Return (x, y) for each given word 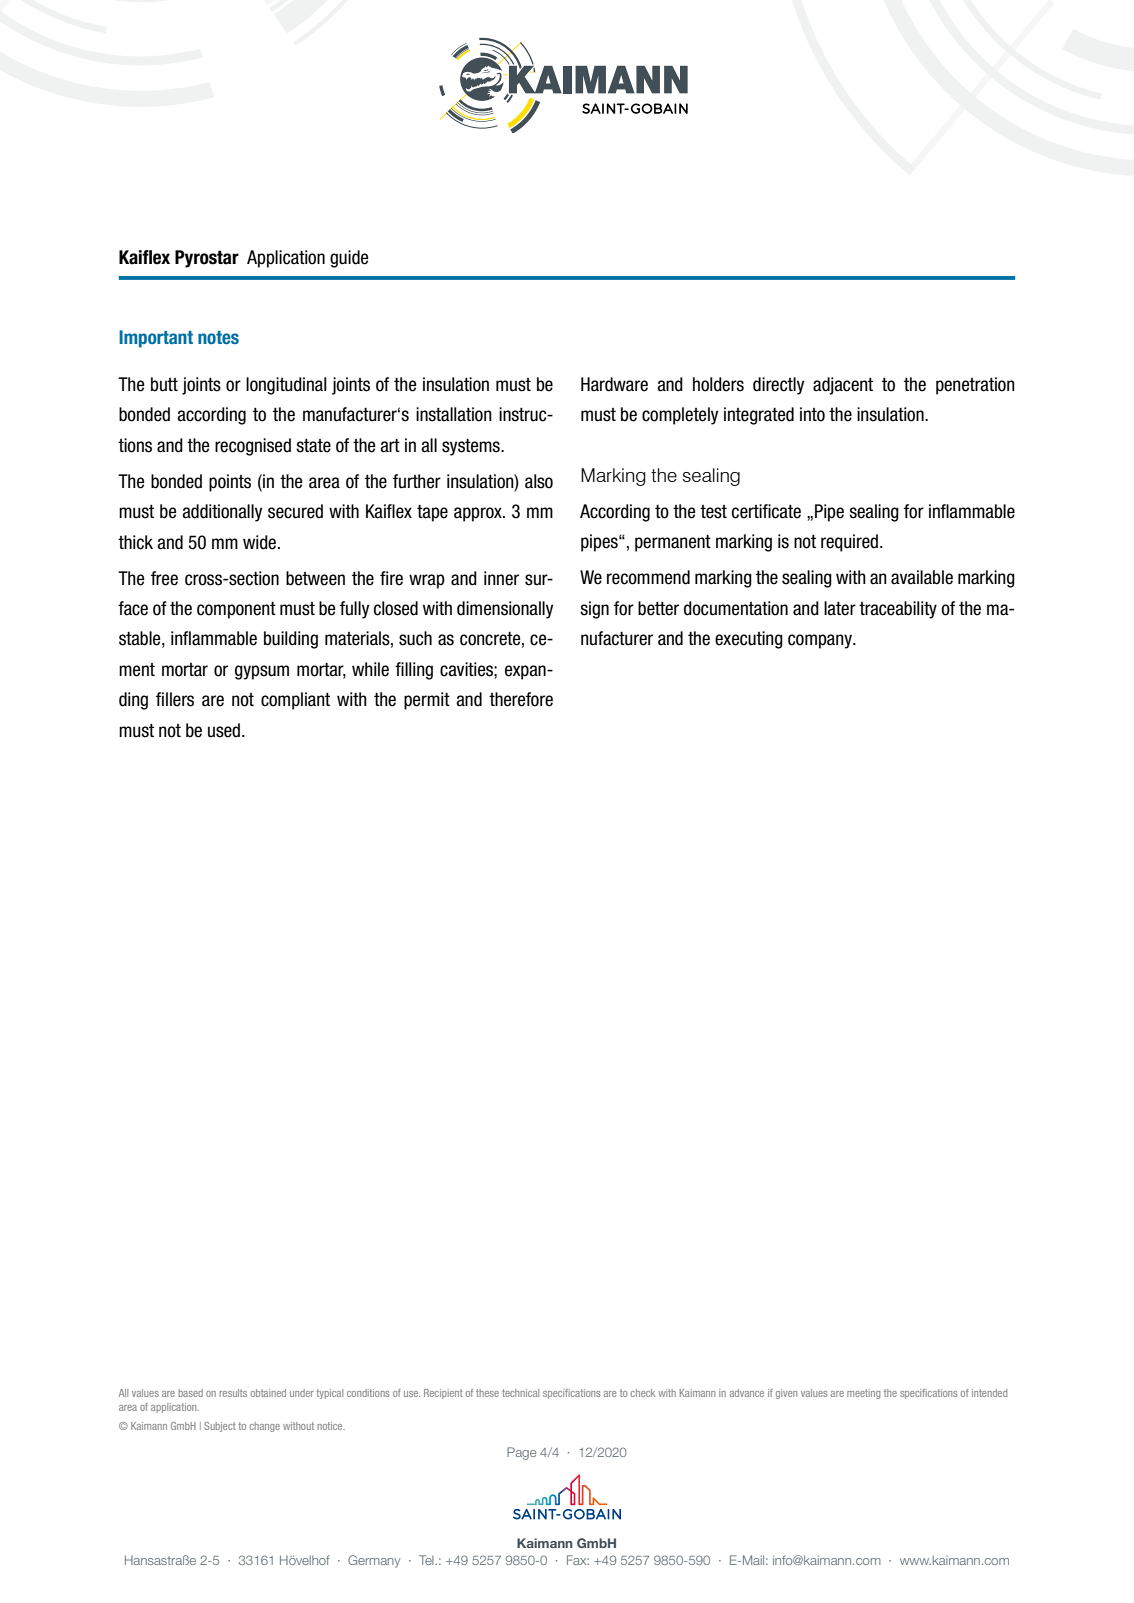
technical (520, 1393)
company (821, 641)
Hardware (614, 384)
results (233, 1393)
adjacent (843, 386)
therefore (521, 699)
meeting (863, 1394)
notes (218, 337)
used (225, 730)
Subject (220, 1427)
